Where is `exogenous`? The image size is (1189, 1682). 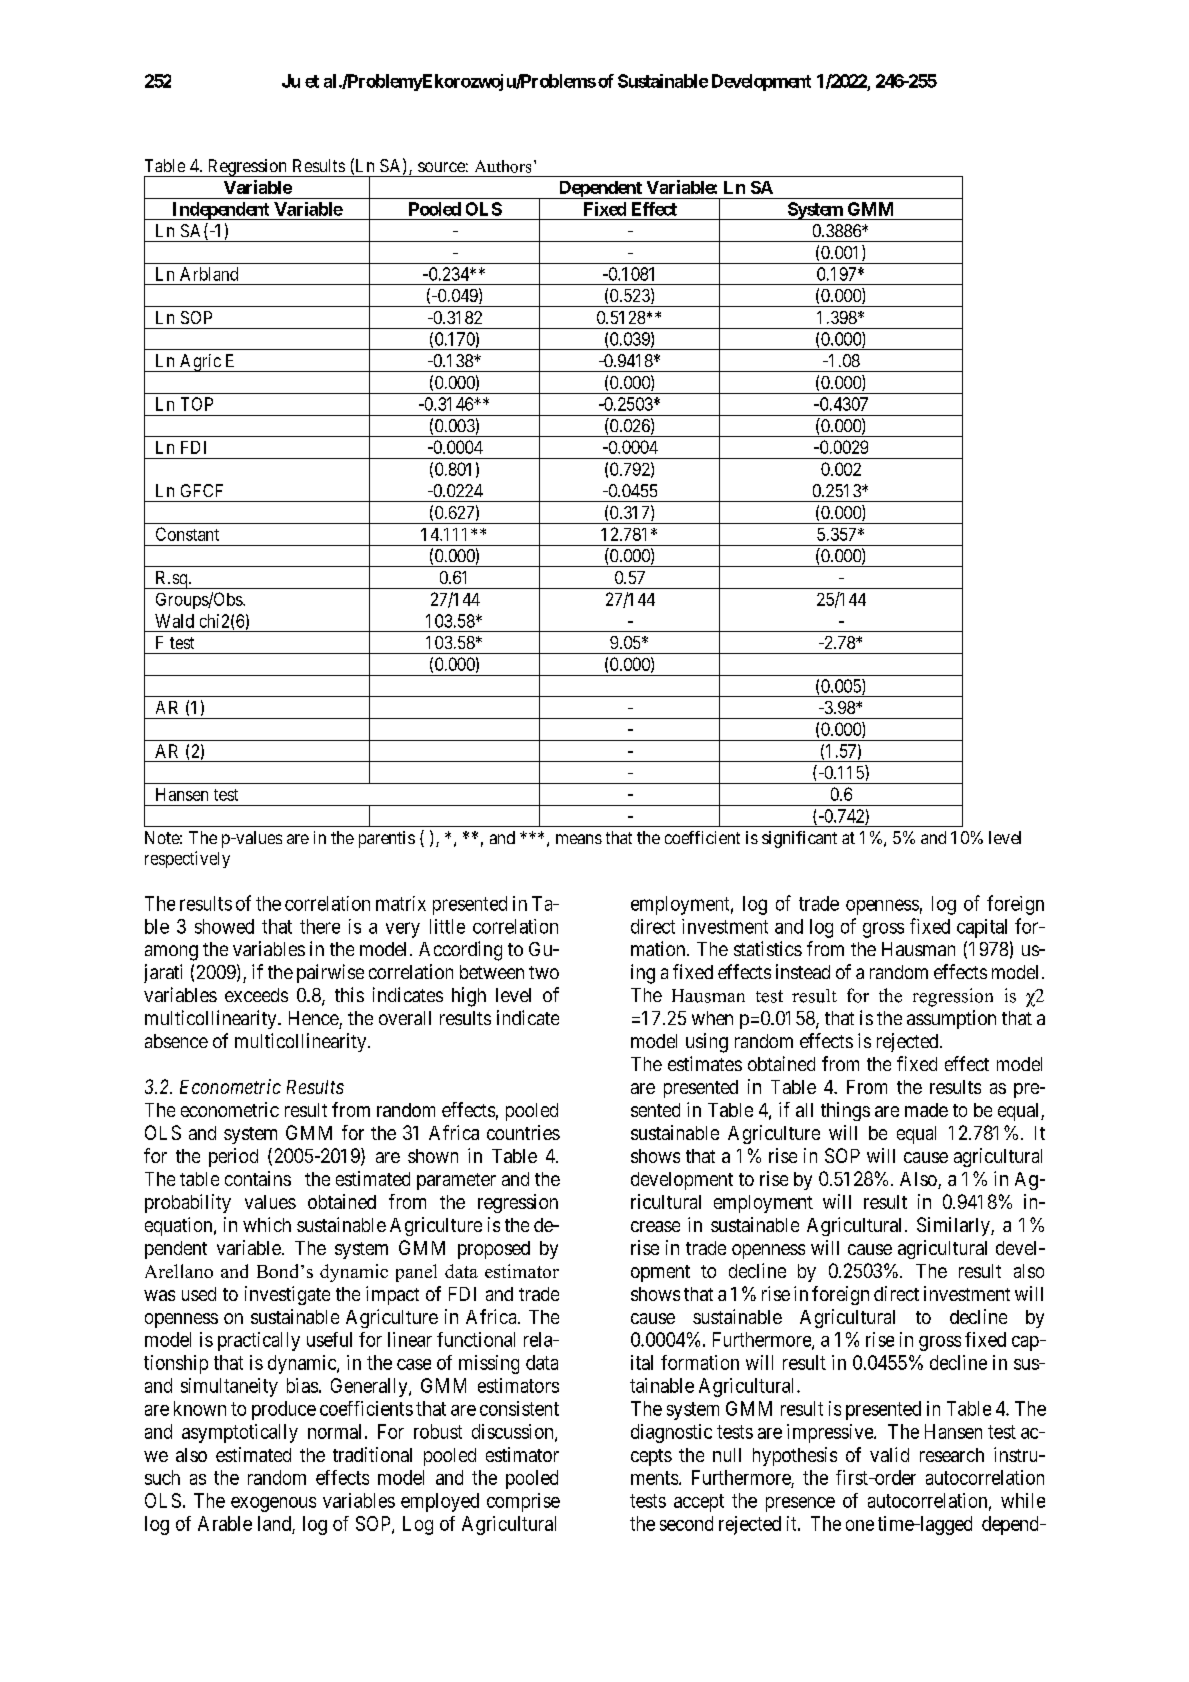
exogenous is located at coordinates (273, 1504).
